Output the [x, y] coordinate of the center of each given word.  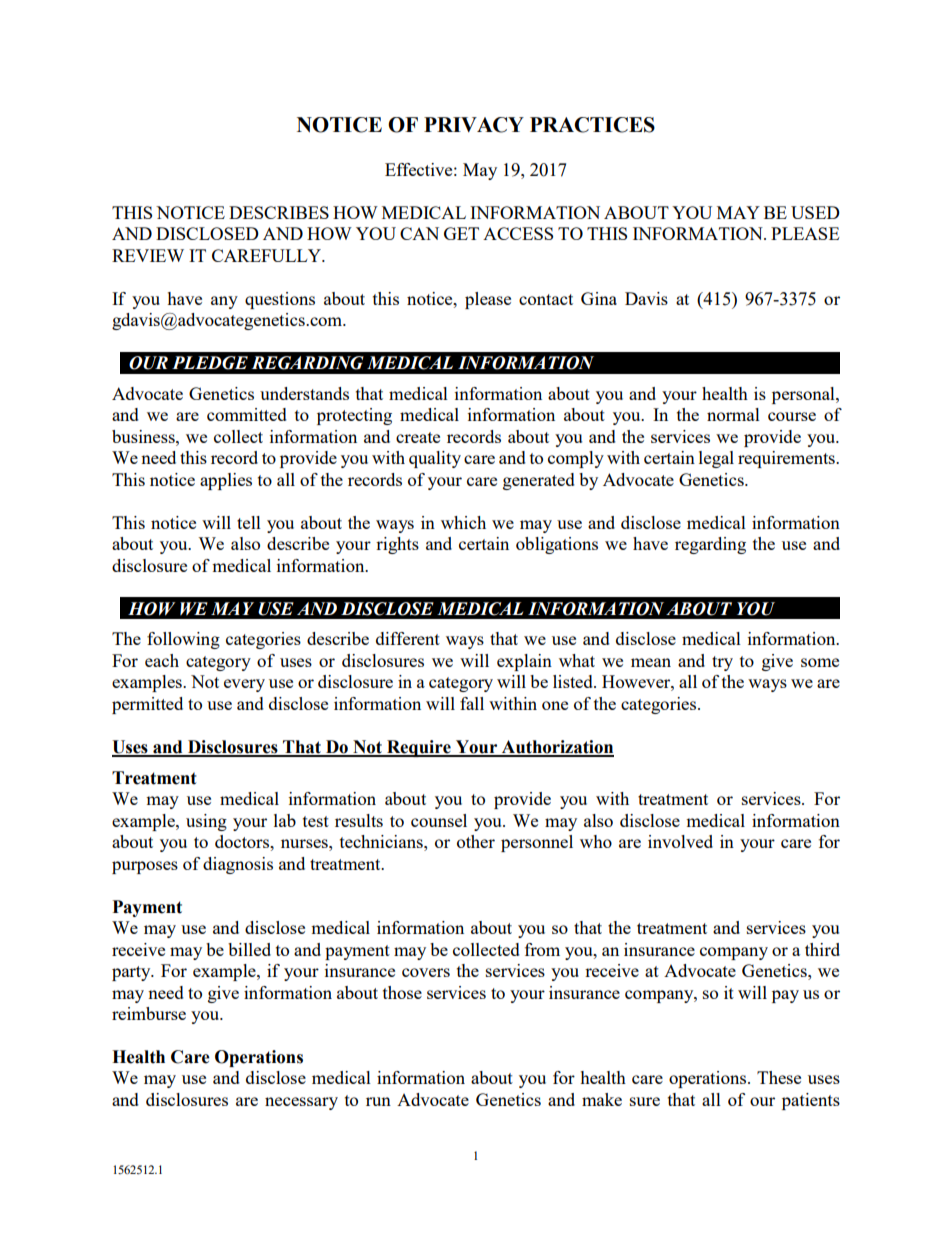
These [779, 1077]
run [378, 1101]
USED [815, 212]
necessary [301, 1103]
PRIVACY [474, 125]
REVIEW [148, 255]
